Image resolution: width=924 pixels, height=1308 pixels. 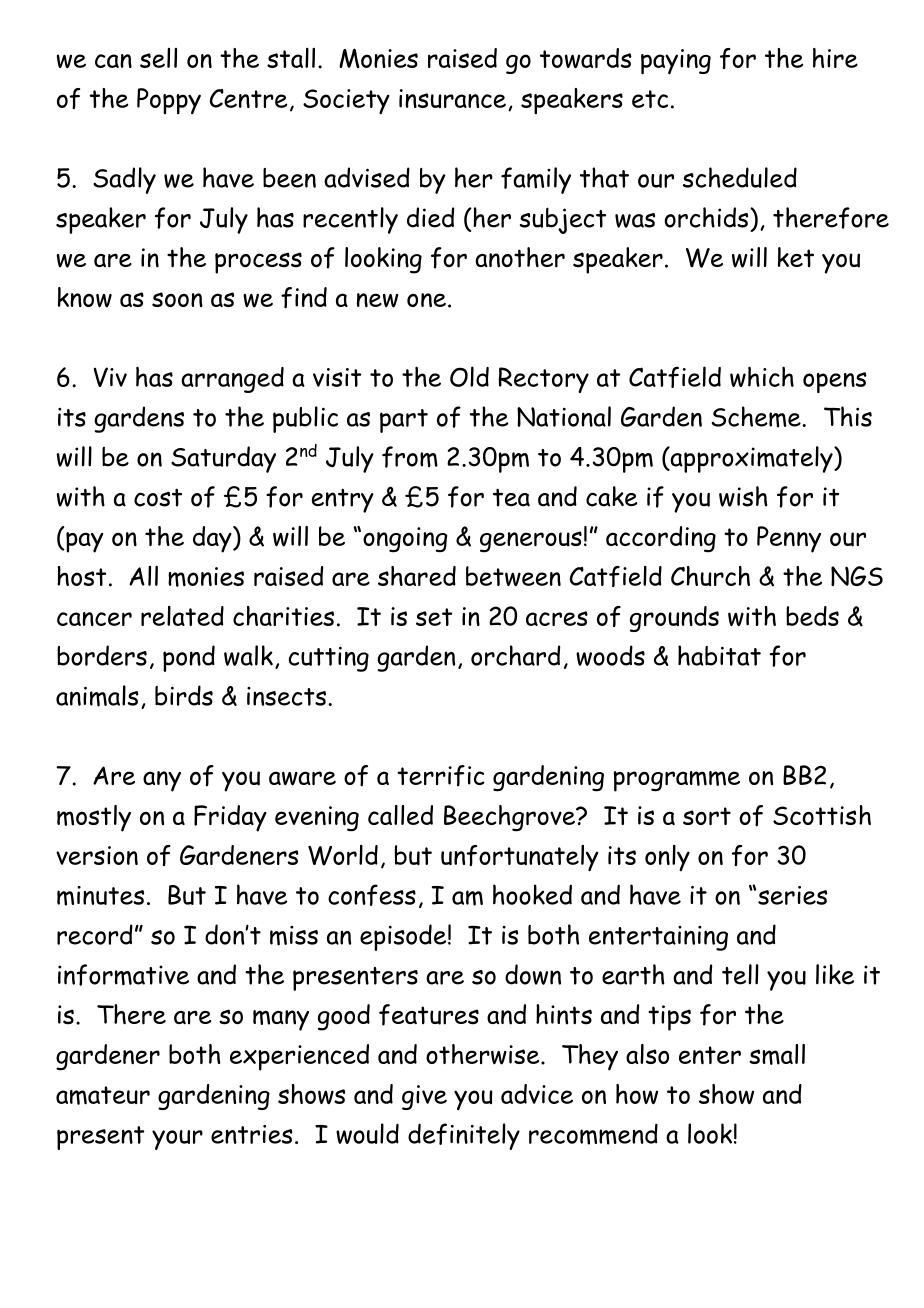 I want to click on hire, so click(x=835, y=58).
